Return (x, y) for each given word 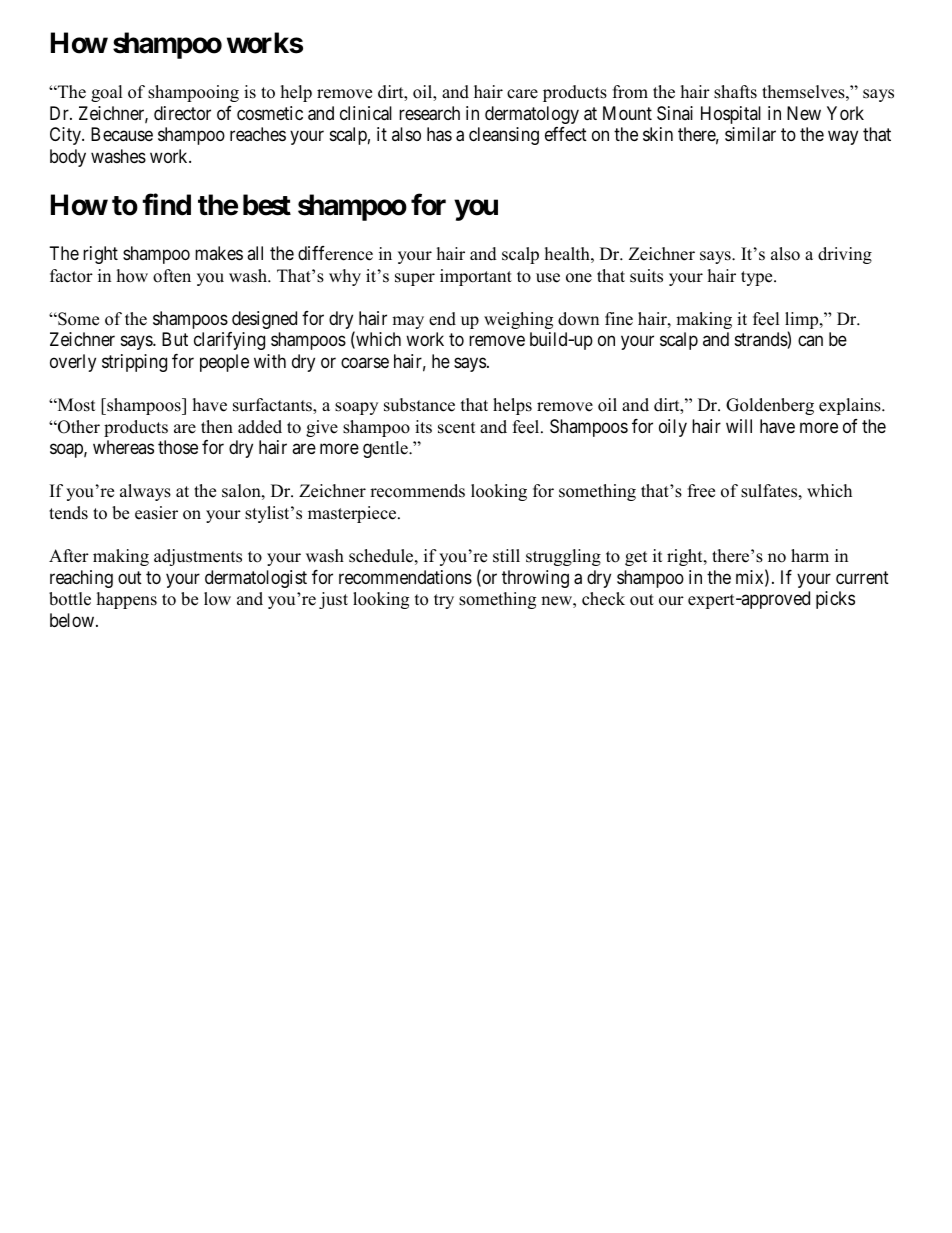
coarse (365, 362)
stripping (134, 363)
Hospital (731, 115)
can (810, 341)
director (182, 113)
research (429, 113)
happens (127, 600)
